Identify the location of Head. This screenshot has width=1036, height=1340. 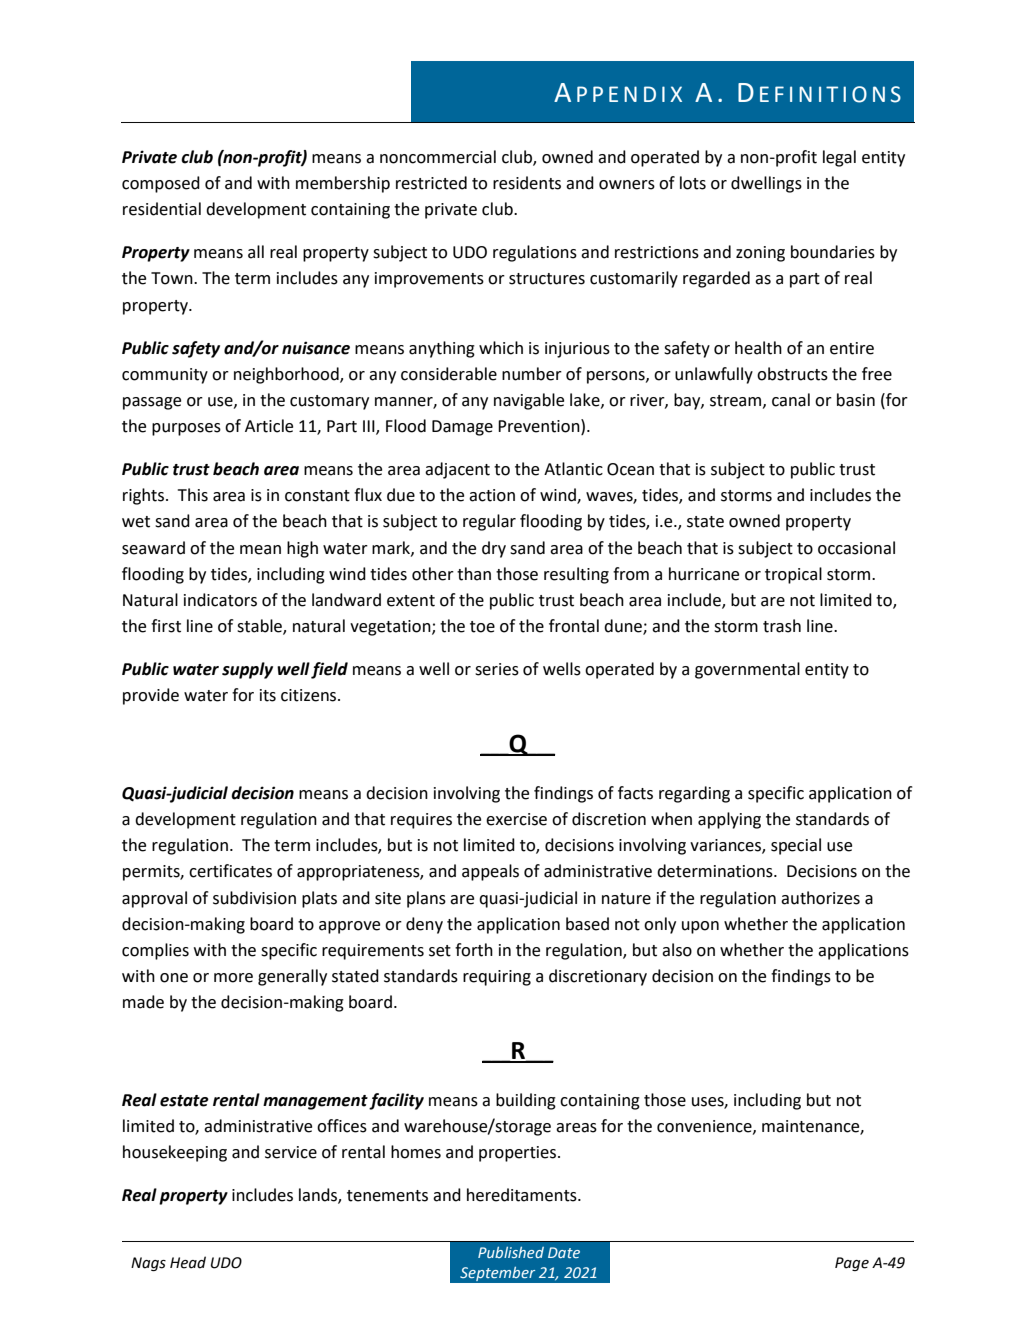
(188, 1262).
